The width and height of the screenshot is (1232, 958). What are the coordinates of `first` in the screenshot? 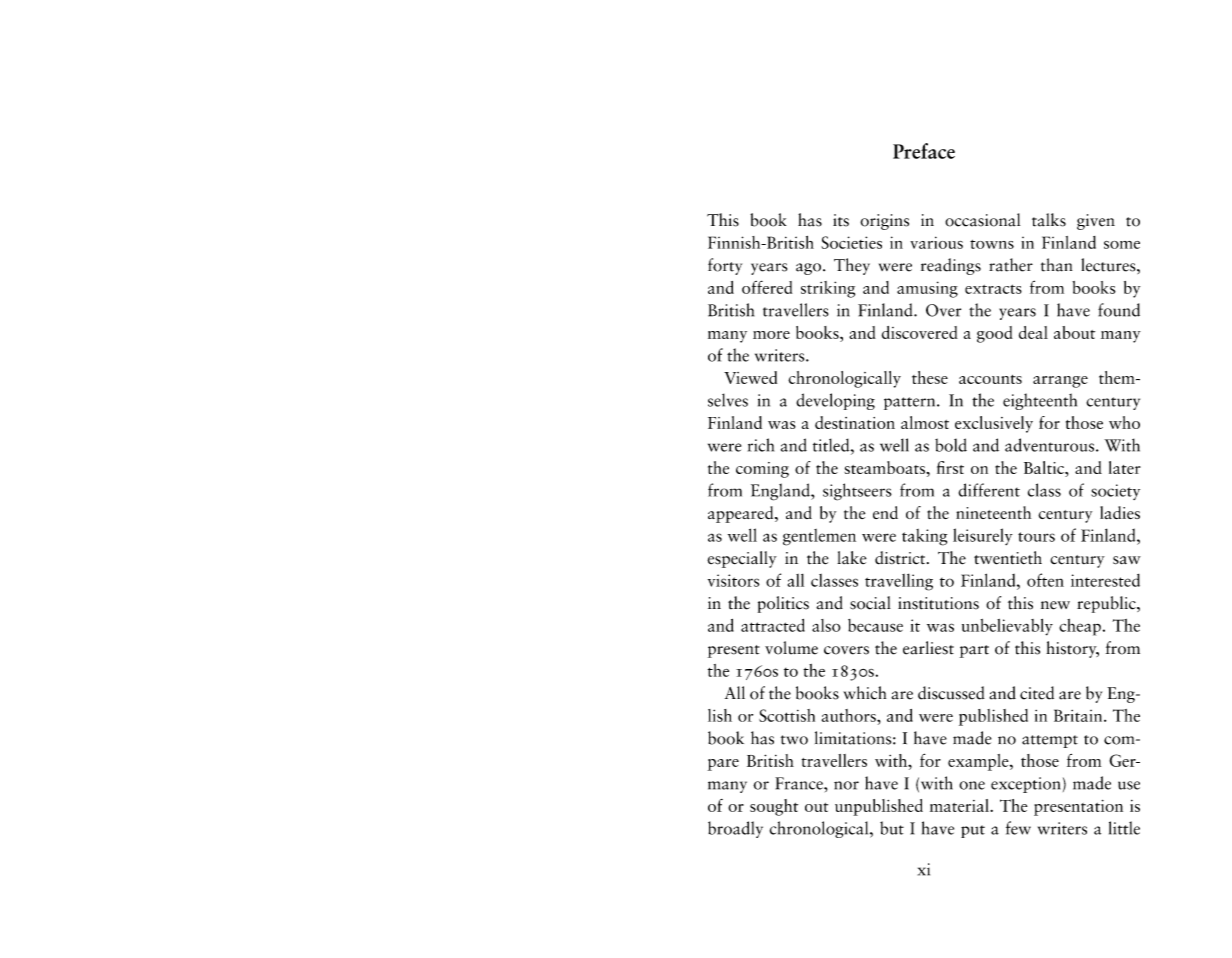 It's located at (950, 467).
